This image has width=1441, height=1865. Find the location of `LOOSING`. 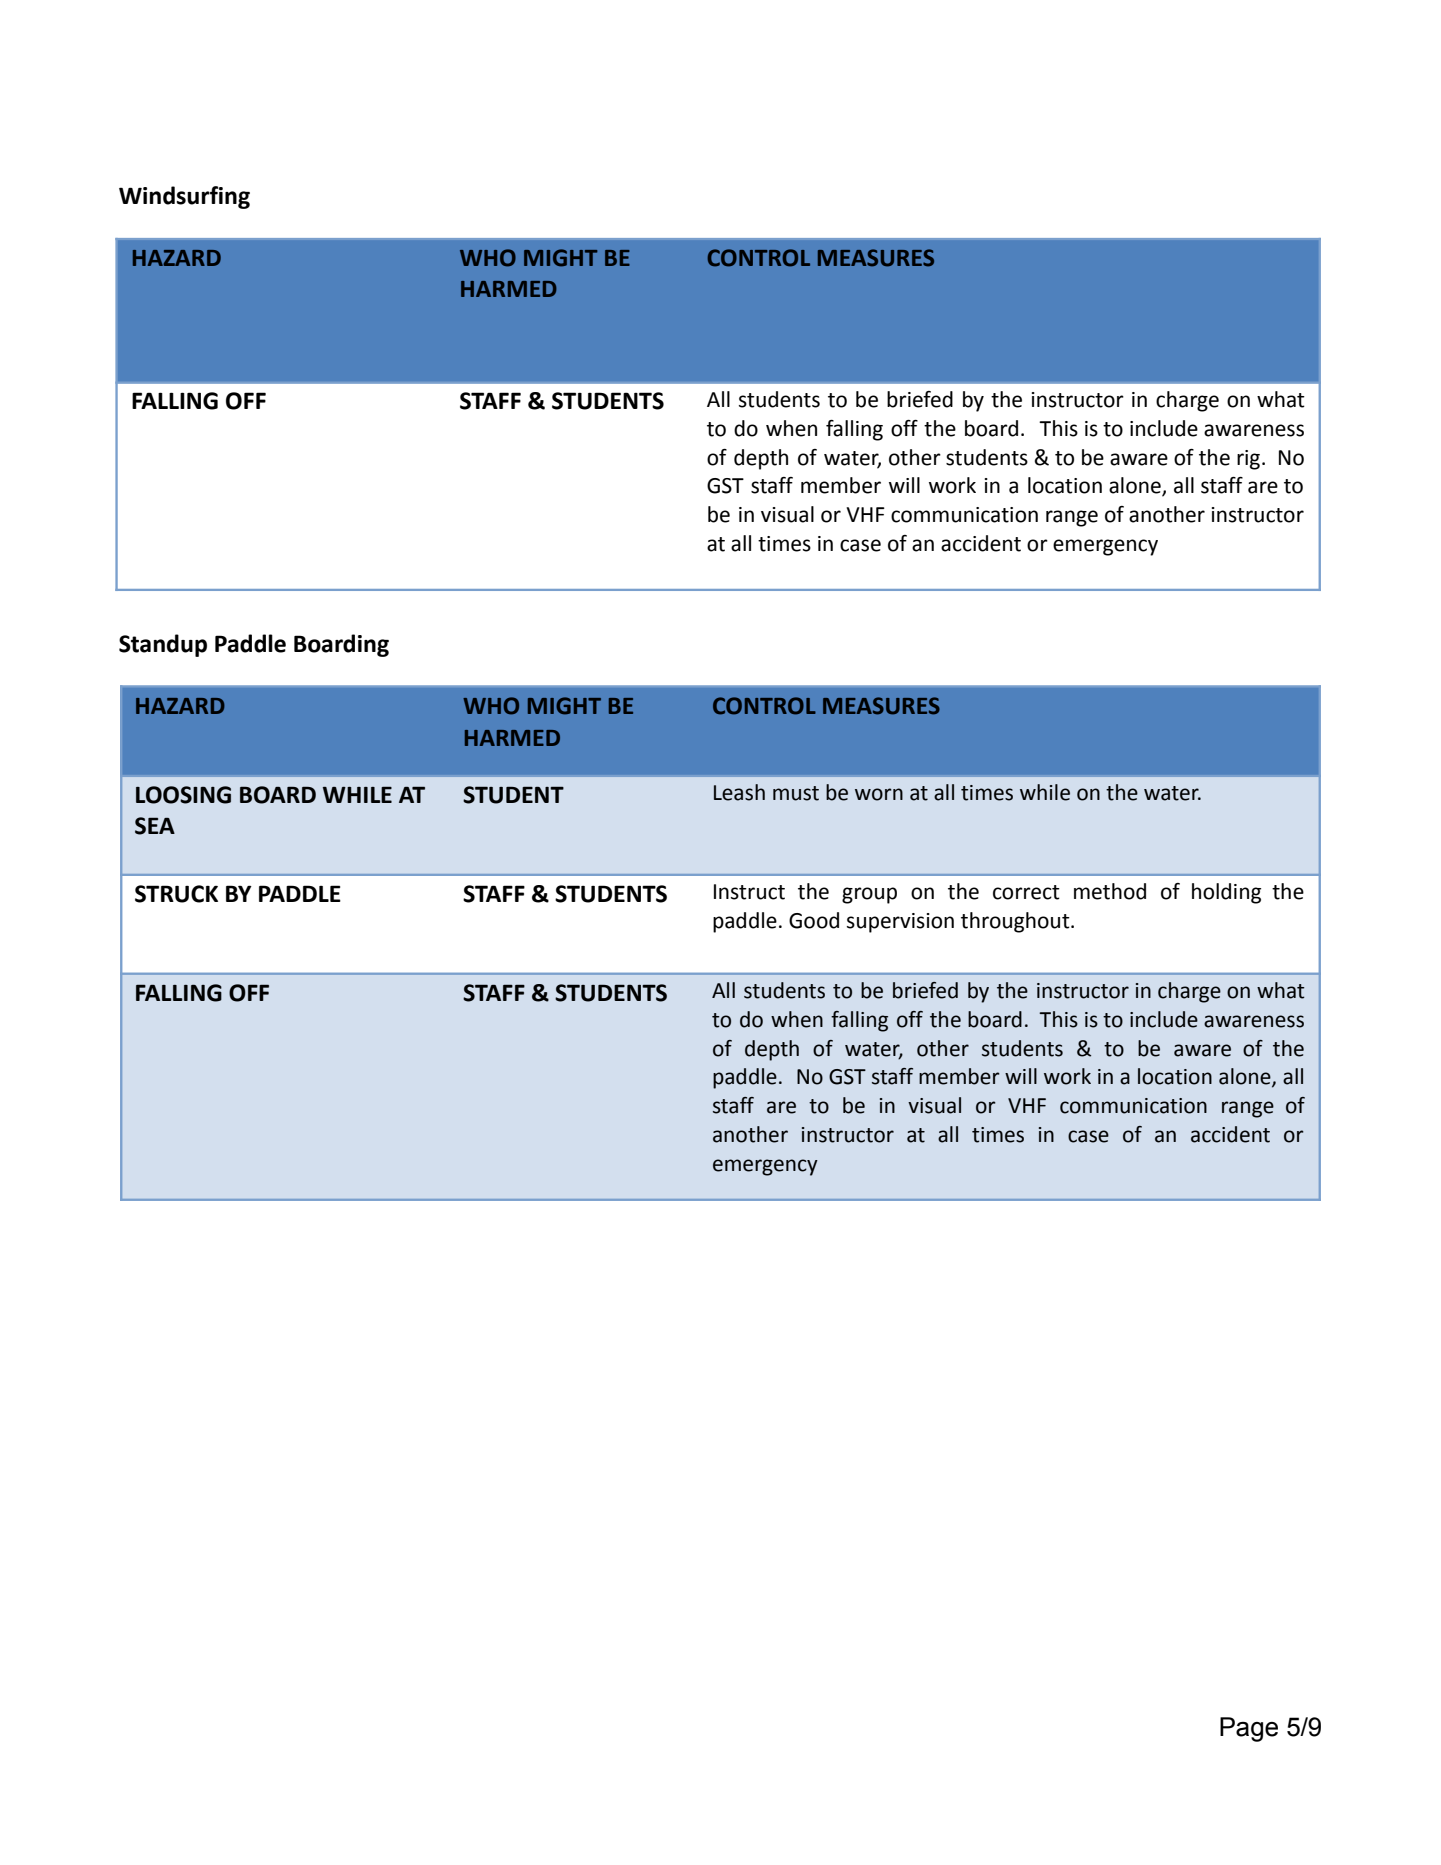

LOOSING is located at coordinates (183, 795).
